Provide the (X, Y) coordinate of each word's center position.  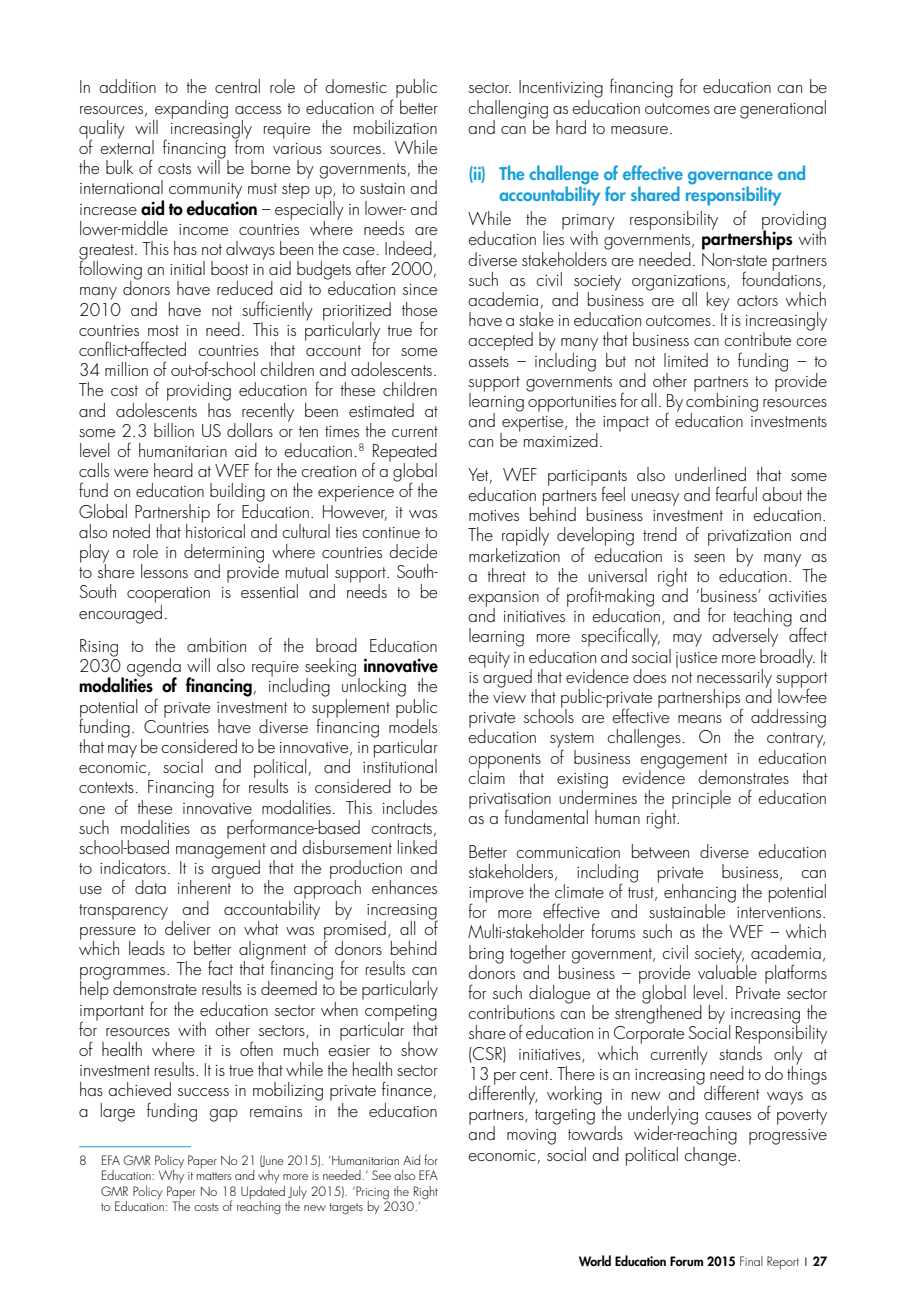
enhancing (700, 894)
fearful (736, 493)
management (221, 852)
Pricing (371, 1193)
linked (417, 847)
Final (751, 1261)
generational (783, 109)
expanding (190, 110)
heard (173, 470)
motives (494, 515)
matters (214, 1176)
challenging (508, 110)
